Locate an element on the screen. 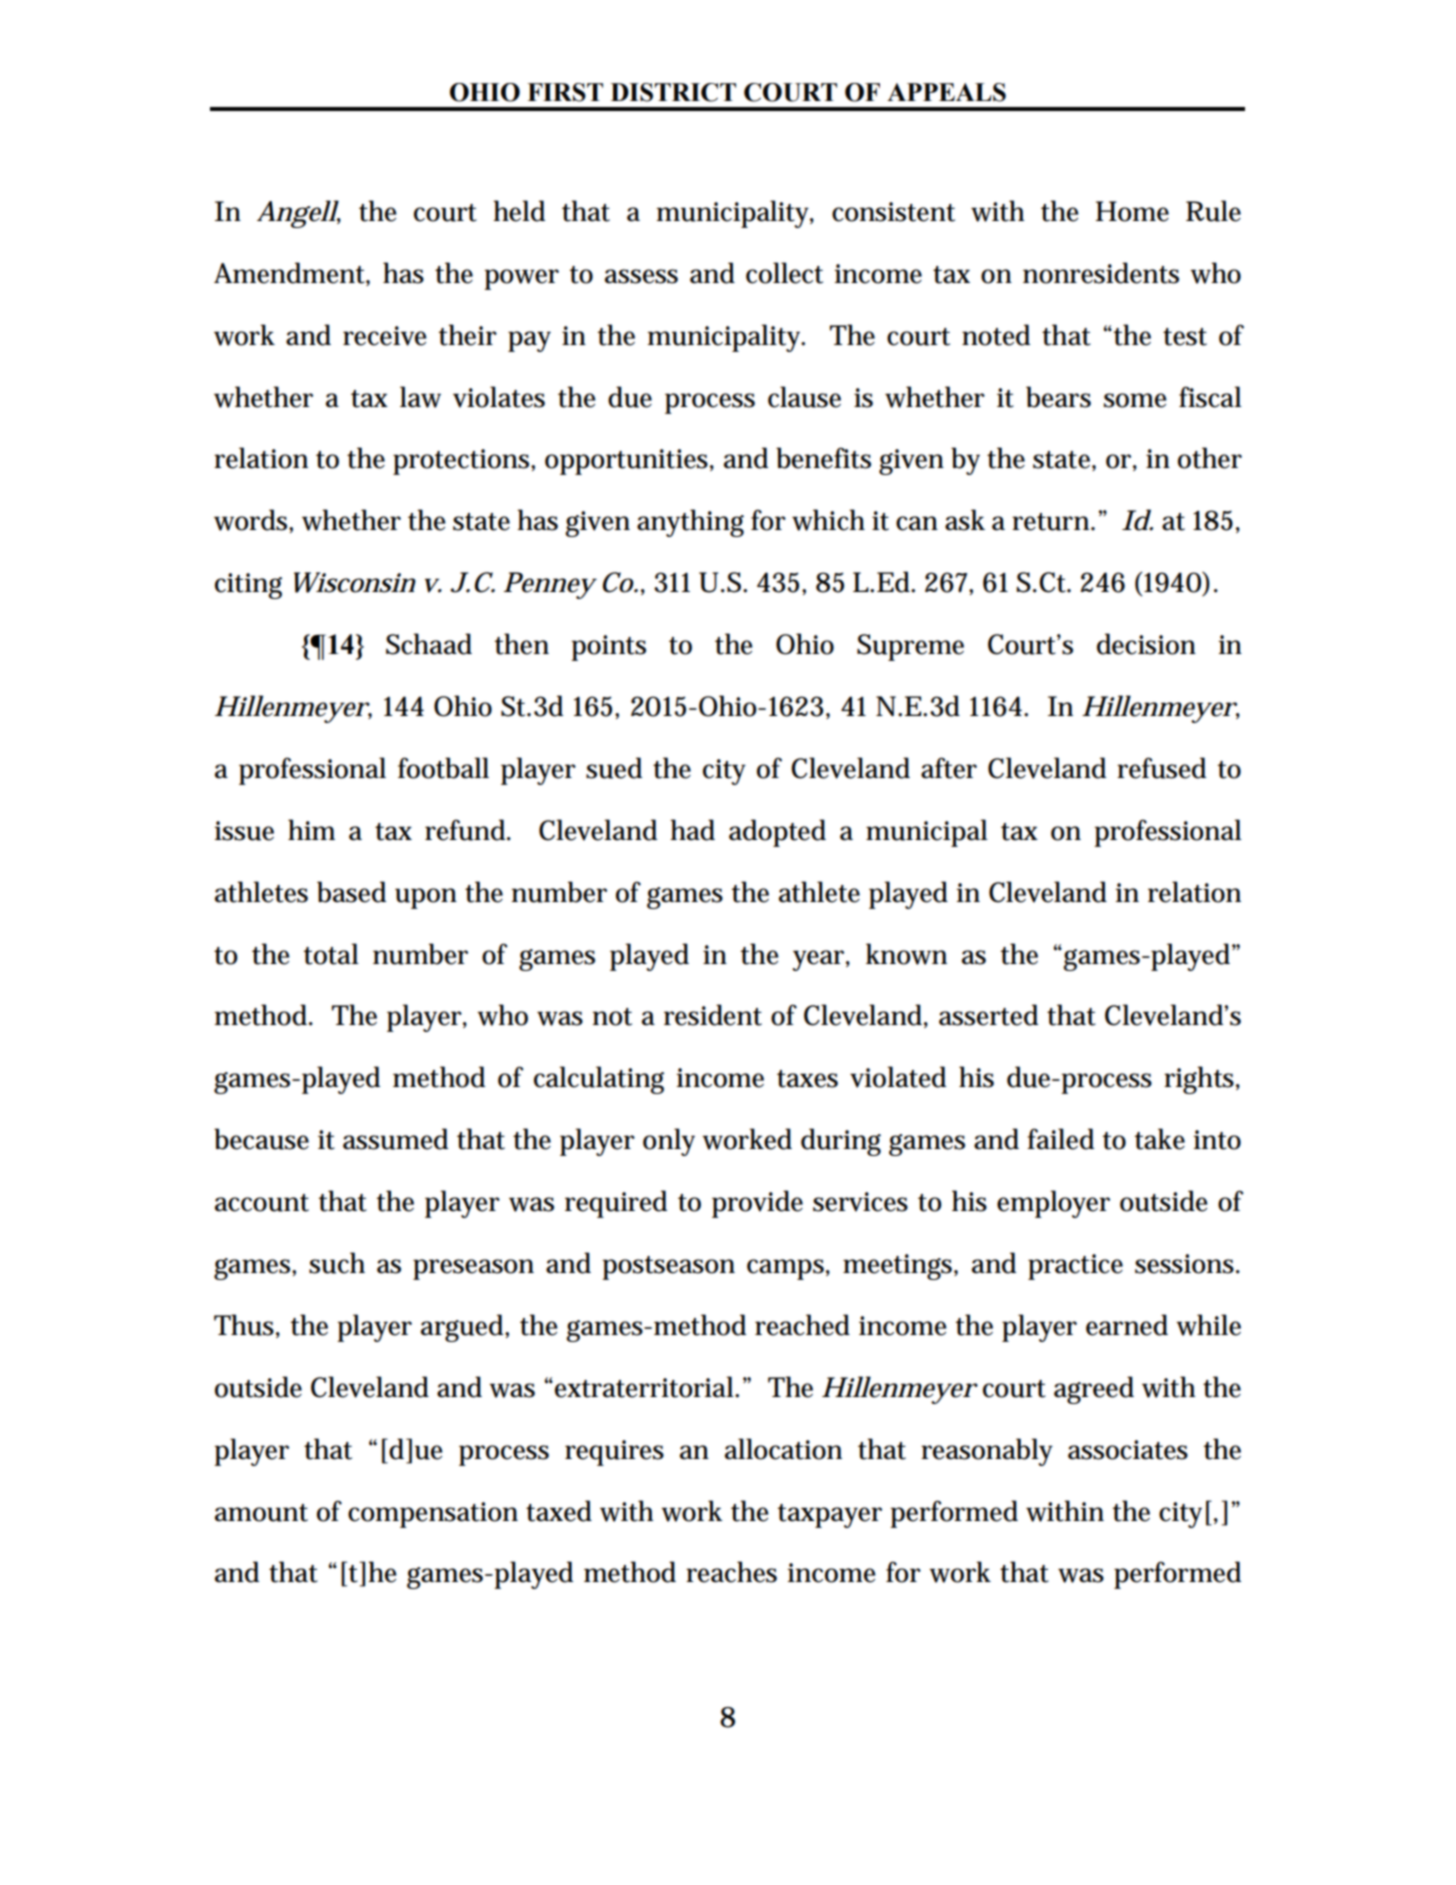 Image resolution: width=1456 pixels, height=1885 pixels. held is located at coordinates (519, 211).
